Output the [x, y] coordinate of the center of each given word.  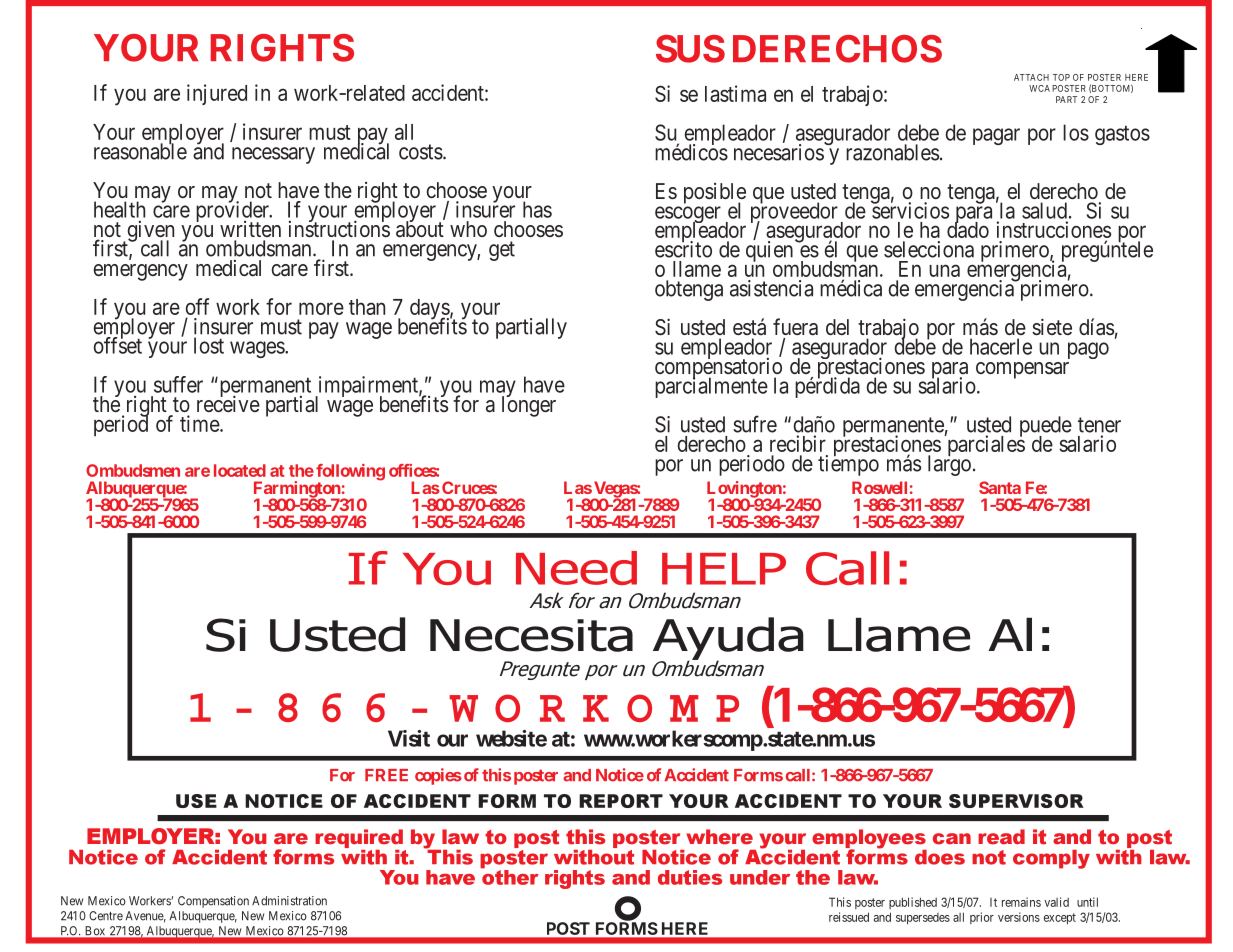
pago [1088, 350]
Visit [409, 738]
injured [217, 94]
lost [209, 345]
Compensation [213, 902]
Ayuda [728, 639]
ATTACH [1031, 77]
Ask [547, 600]
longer [529, 406]
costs [421, 152]
